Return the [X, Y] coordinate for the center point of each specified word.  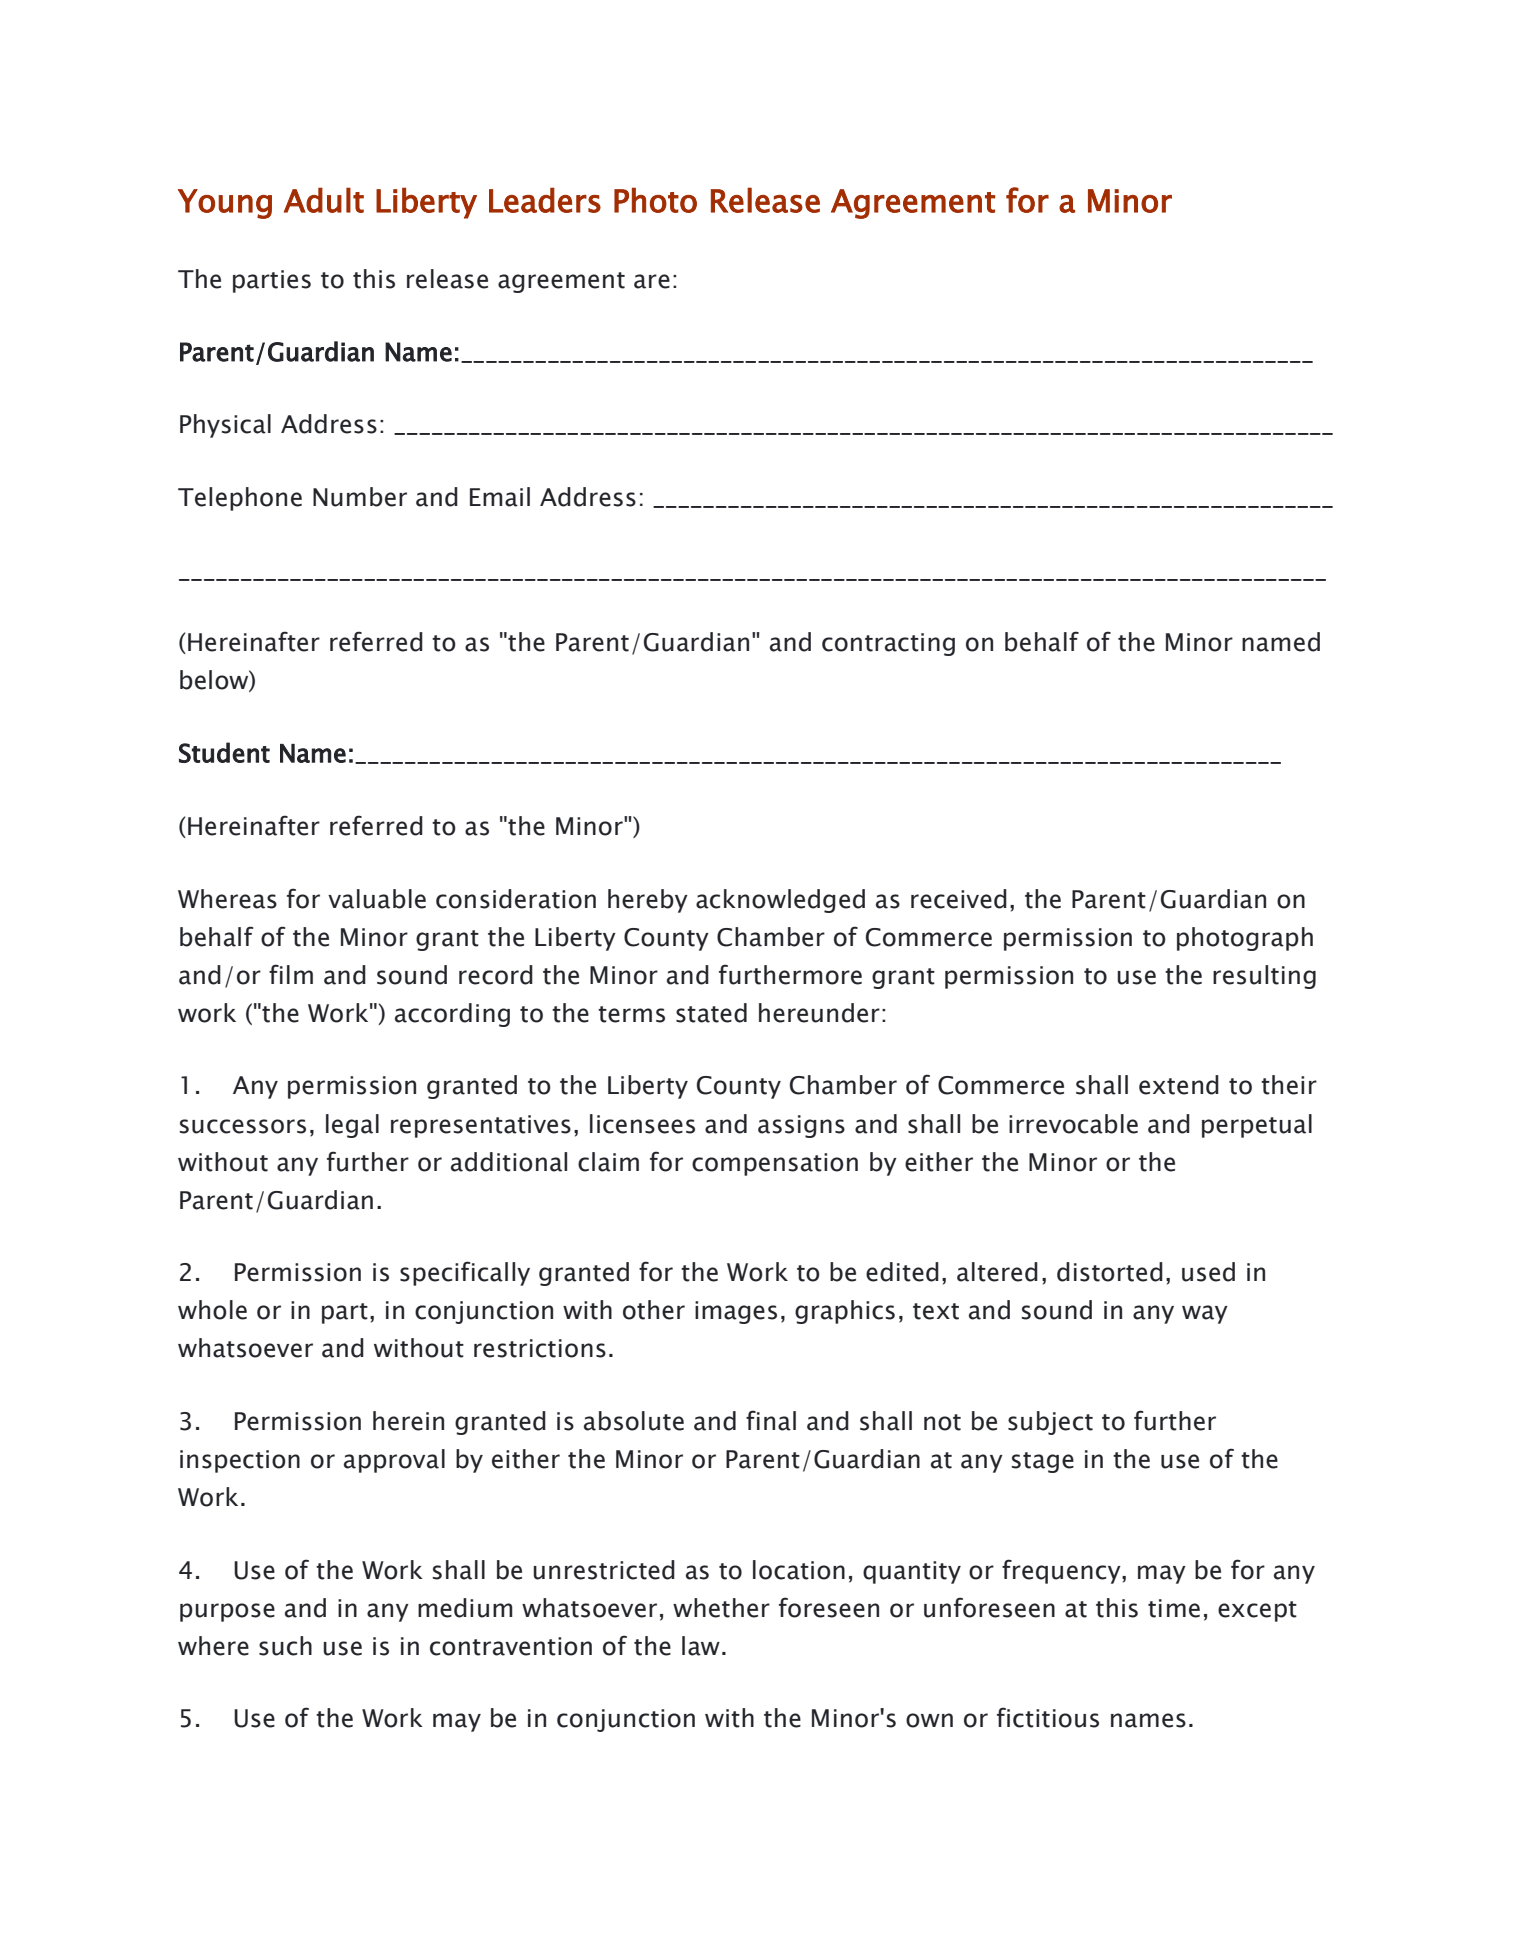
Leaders [545, 200]
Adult [324, 200]
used [1208, 1272]
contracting [888, 644]
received [959, 899]
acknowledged [780, 901]
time [1174, 1608]
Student [224, 752]
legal [352, 1126]
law [701, 1646]
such [285, 1646]
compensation [775, 1164]
